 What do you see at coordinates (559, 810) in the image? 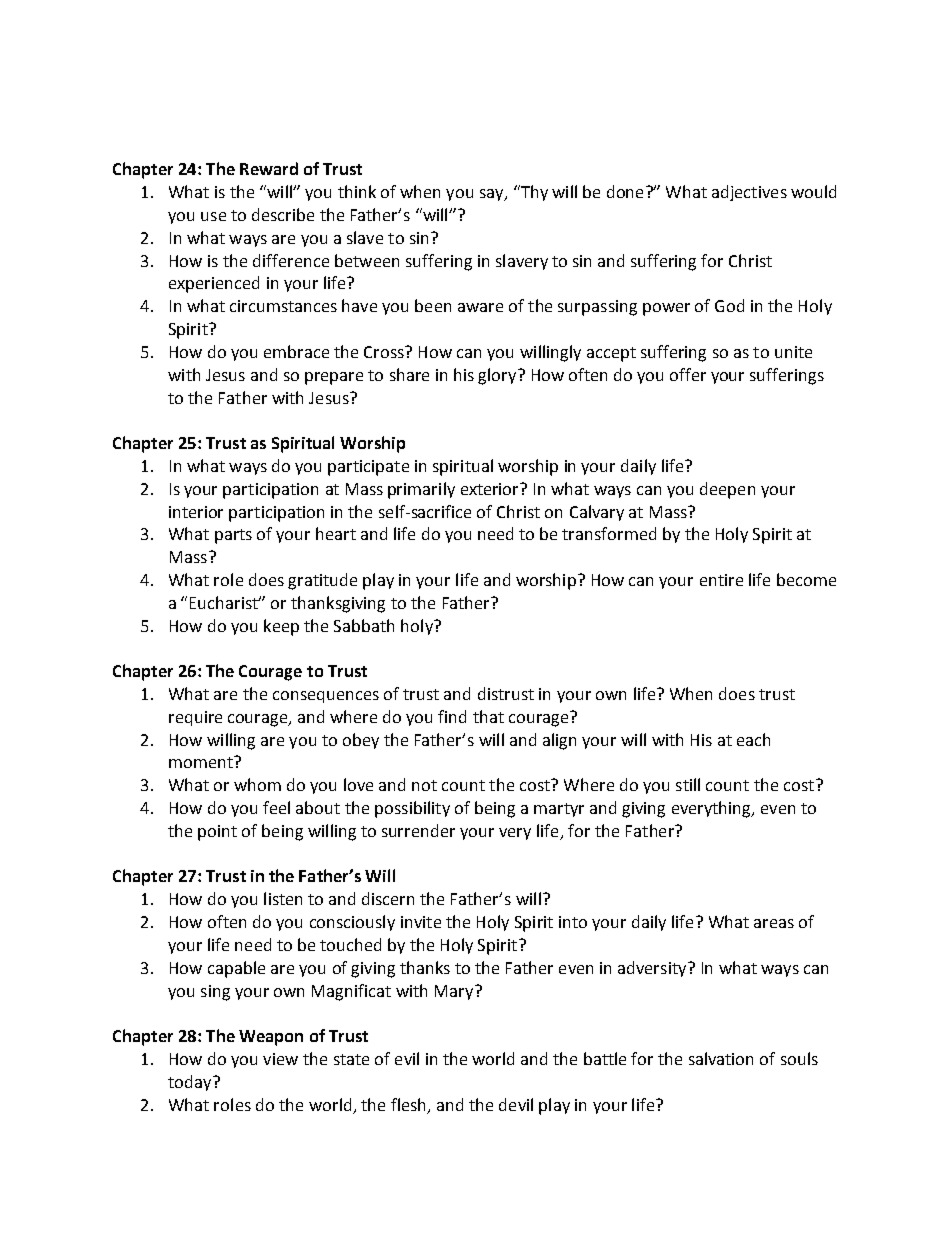
I see `martyr` at bounding box center [559, 810].
